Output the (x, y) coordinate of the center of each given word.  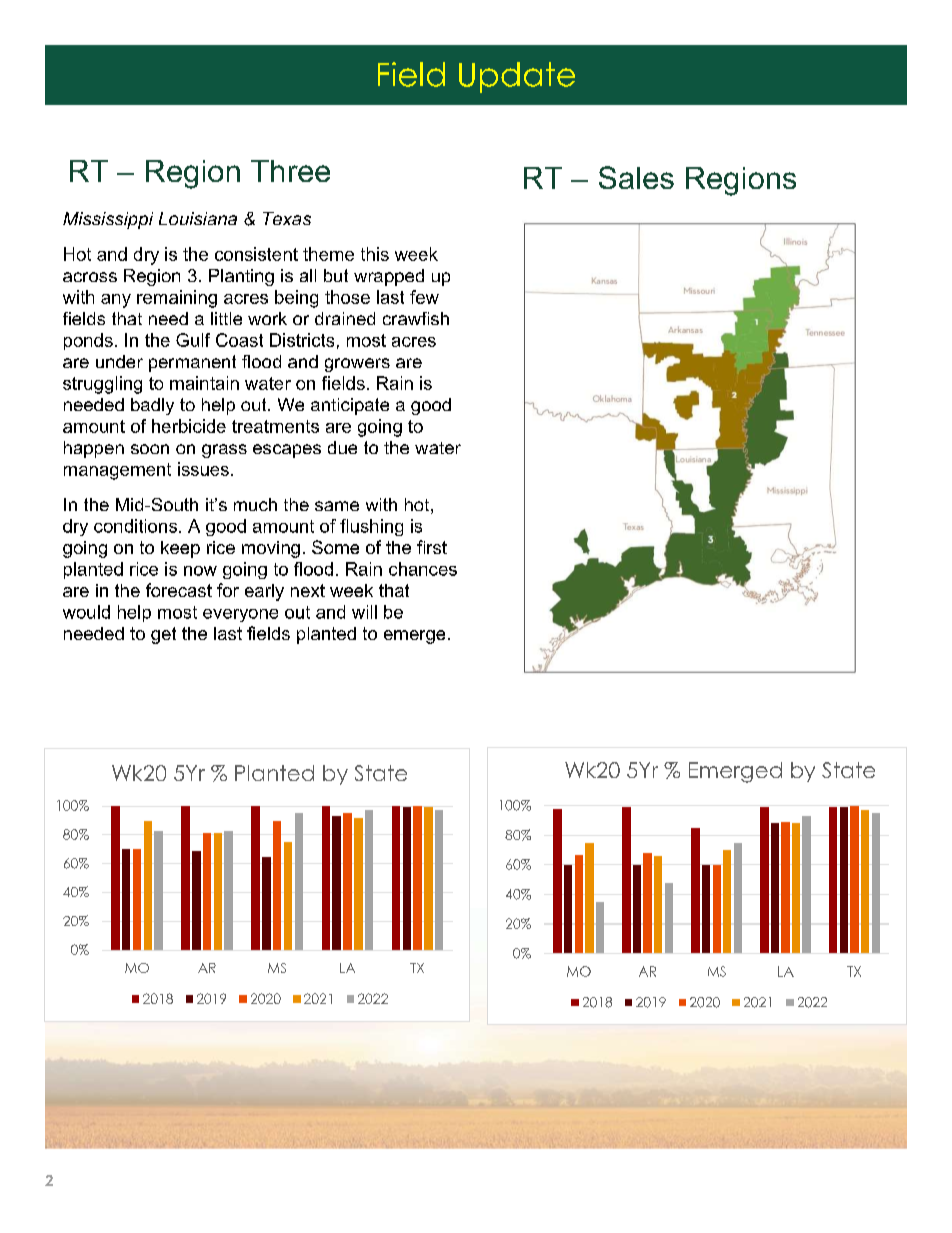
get (163, 635)
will (364, 612)
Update (517, 77)
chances (423, 569)
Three (290, 171)
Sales (636, 177)
